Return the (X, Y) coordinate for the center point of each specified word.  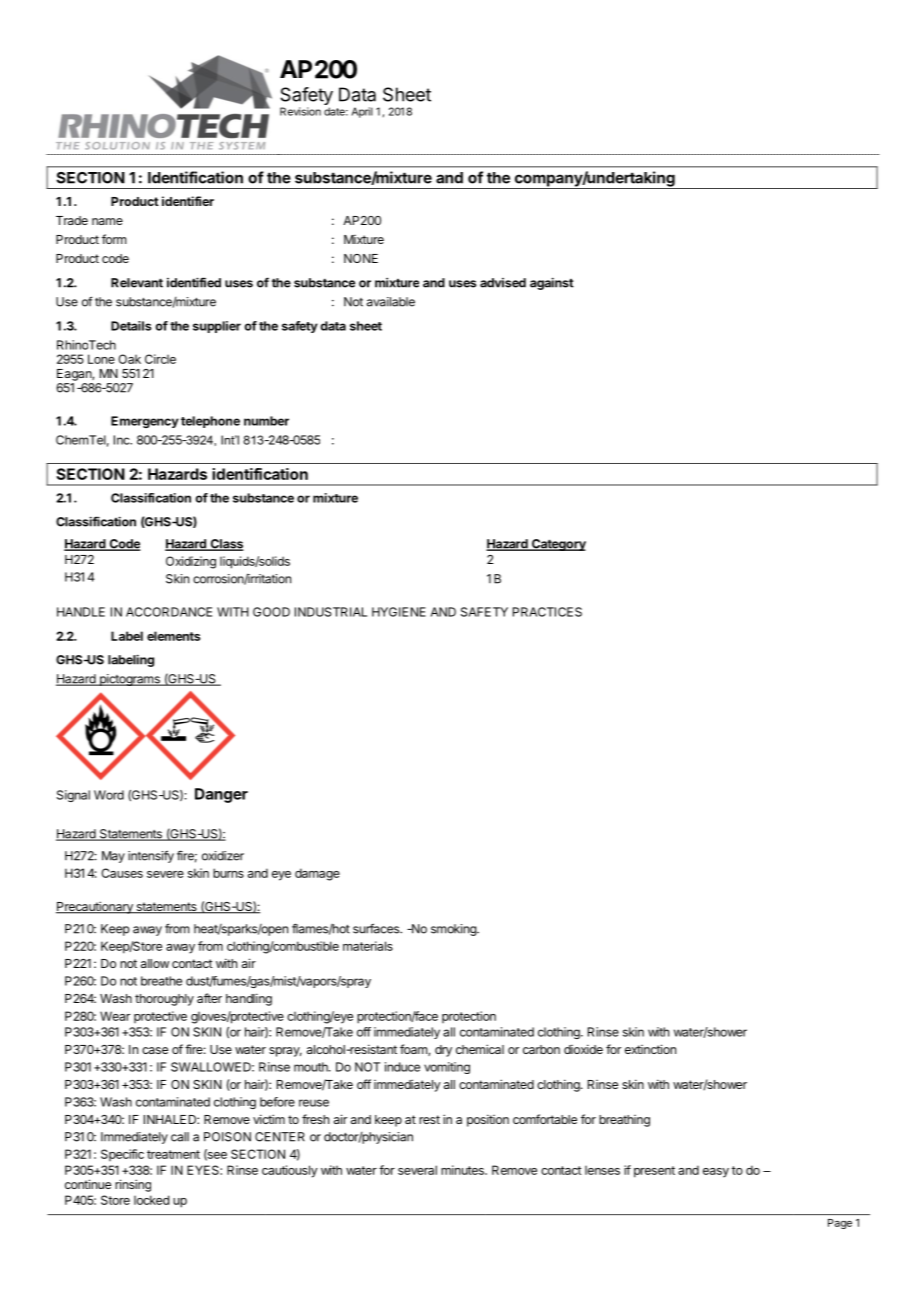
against (552, 283)
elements (173, 636)
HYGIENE (399, 612)
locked (151, 1200)
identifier (188, 201)
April (362, 112)
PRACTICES (547, 612)
